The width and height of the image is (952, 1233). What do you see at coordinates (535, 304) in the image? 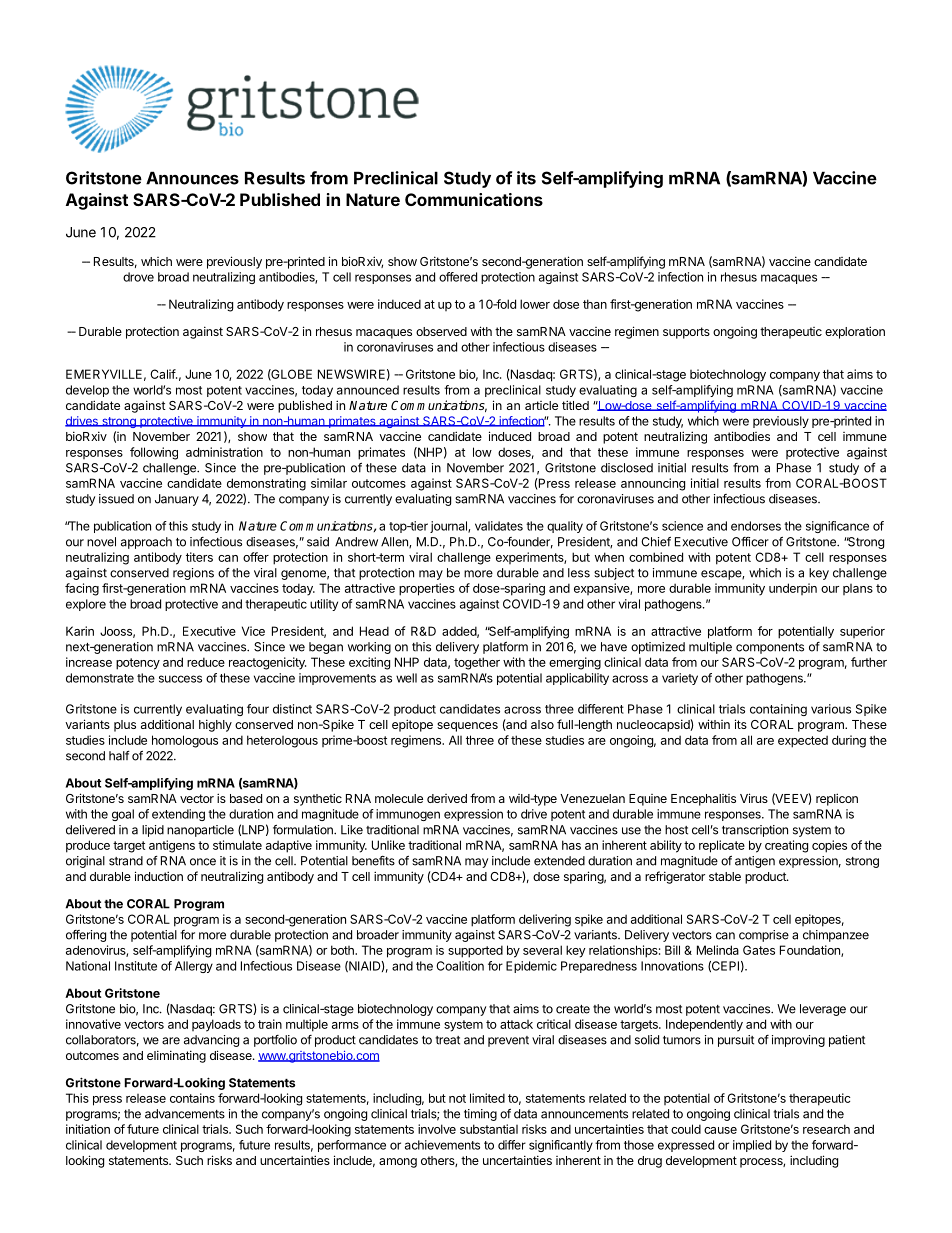
I see `lower` at bounding box center [535, 304].
